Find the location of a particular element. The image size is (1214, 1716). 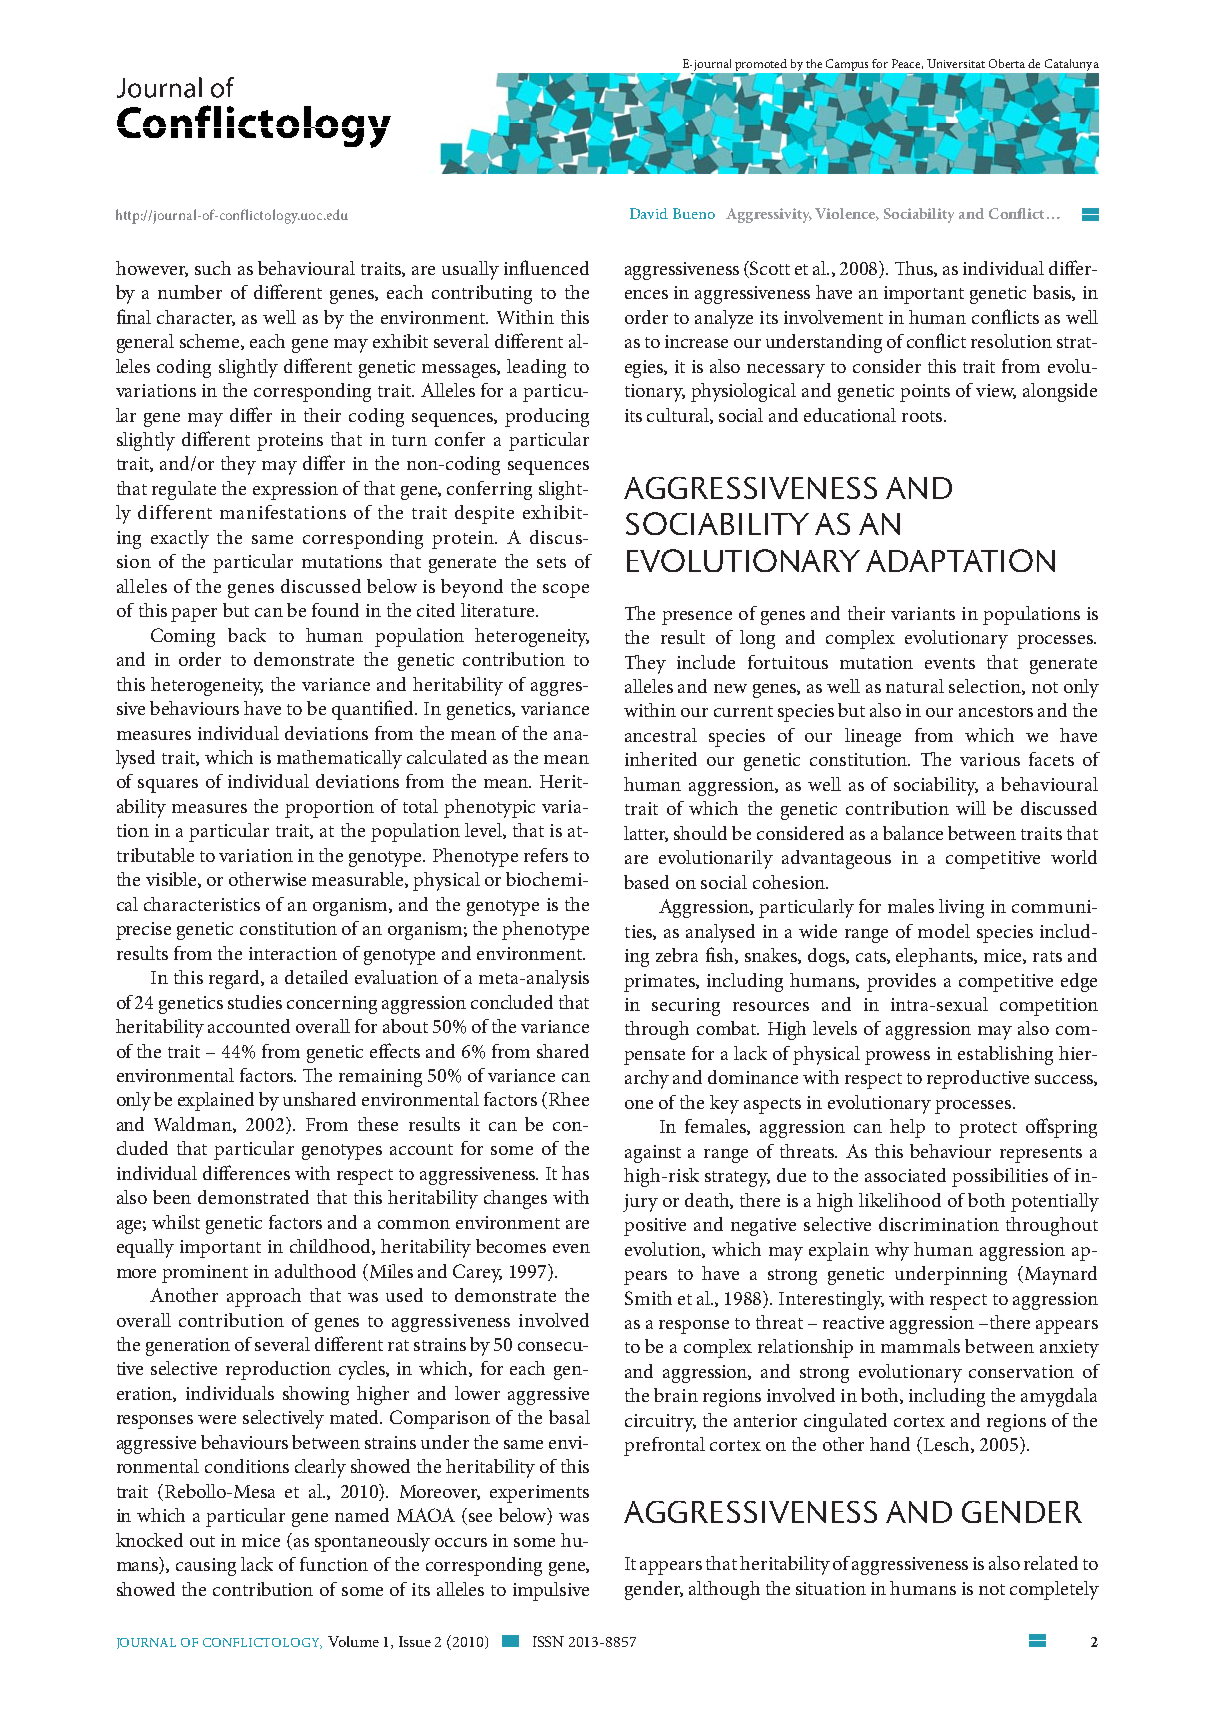

Universitat is located at coordinates (956, 63).
